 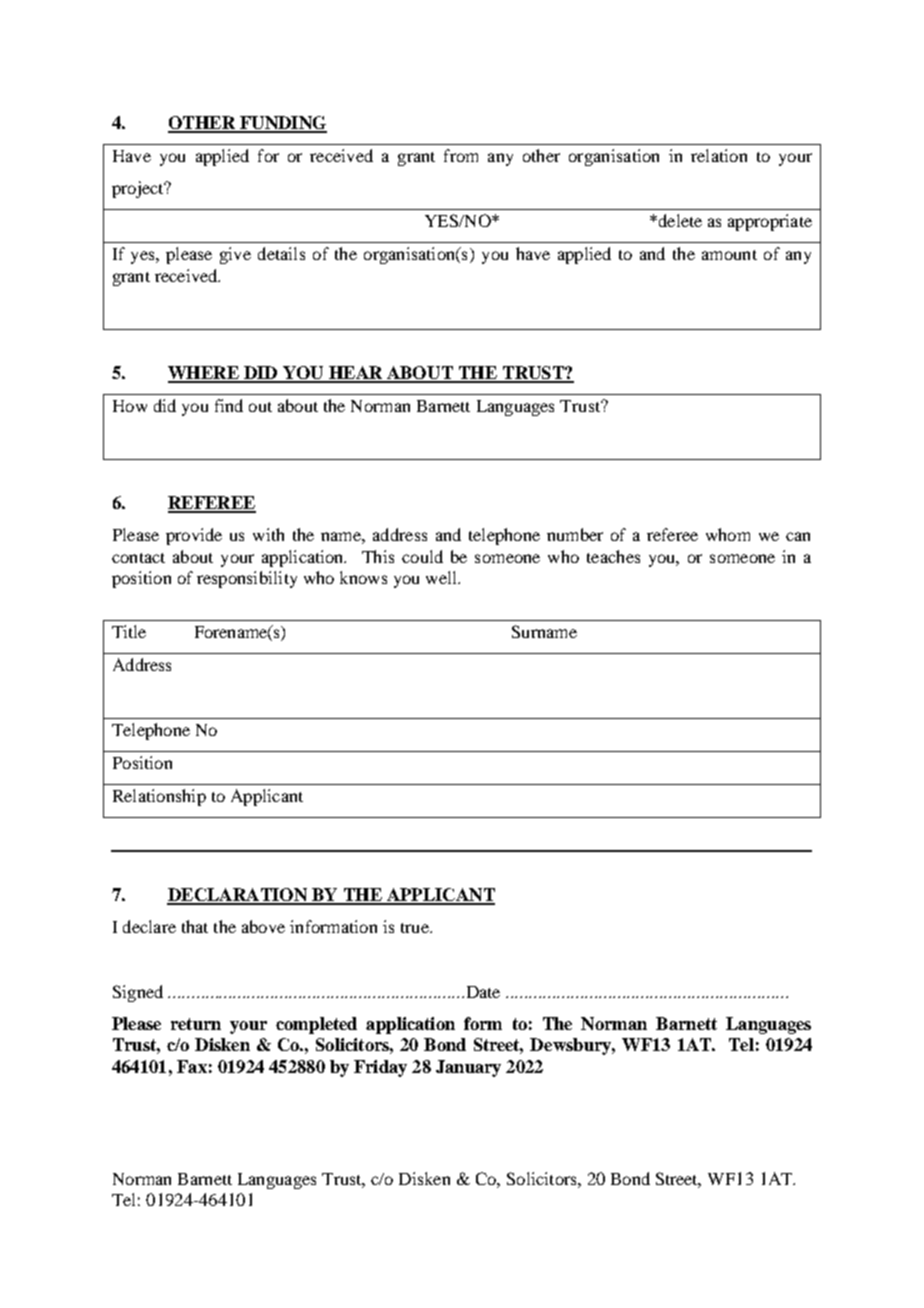 I want to click on from, so click(x=461, y=155).
